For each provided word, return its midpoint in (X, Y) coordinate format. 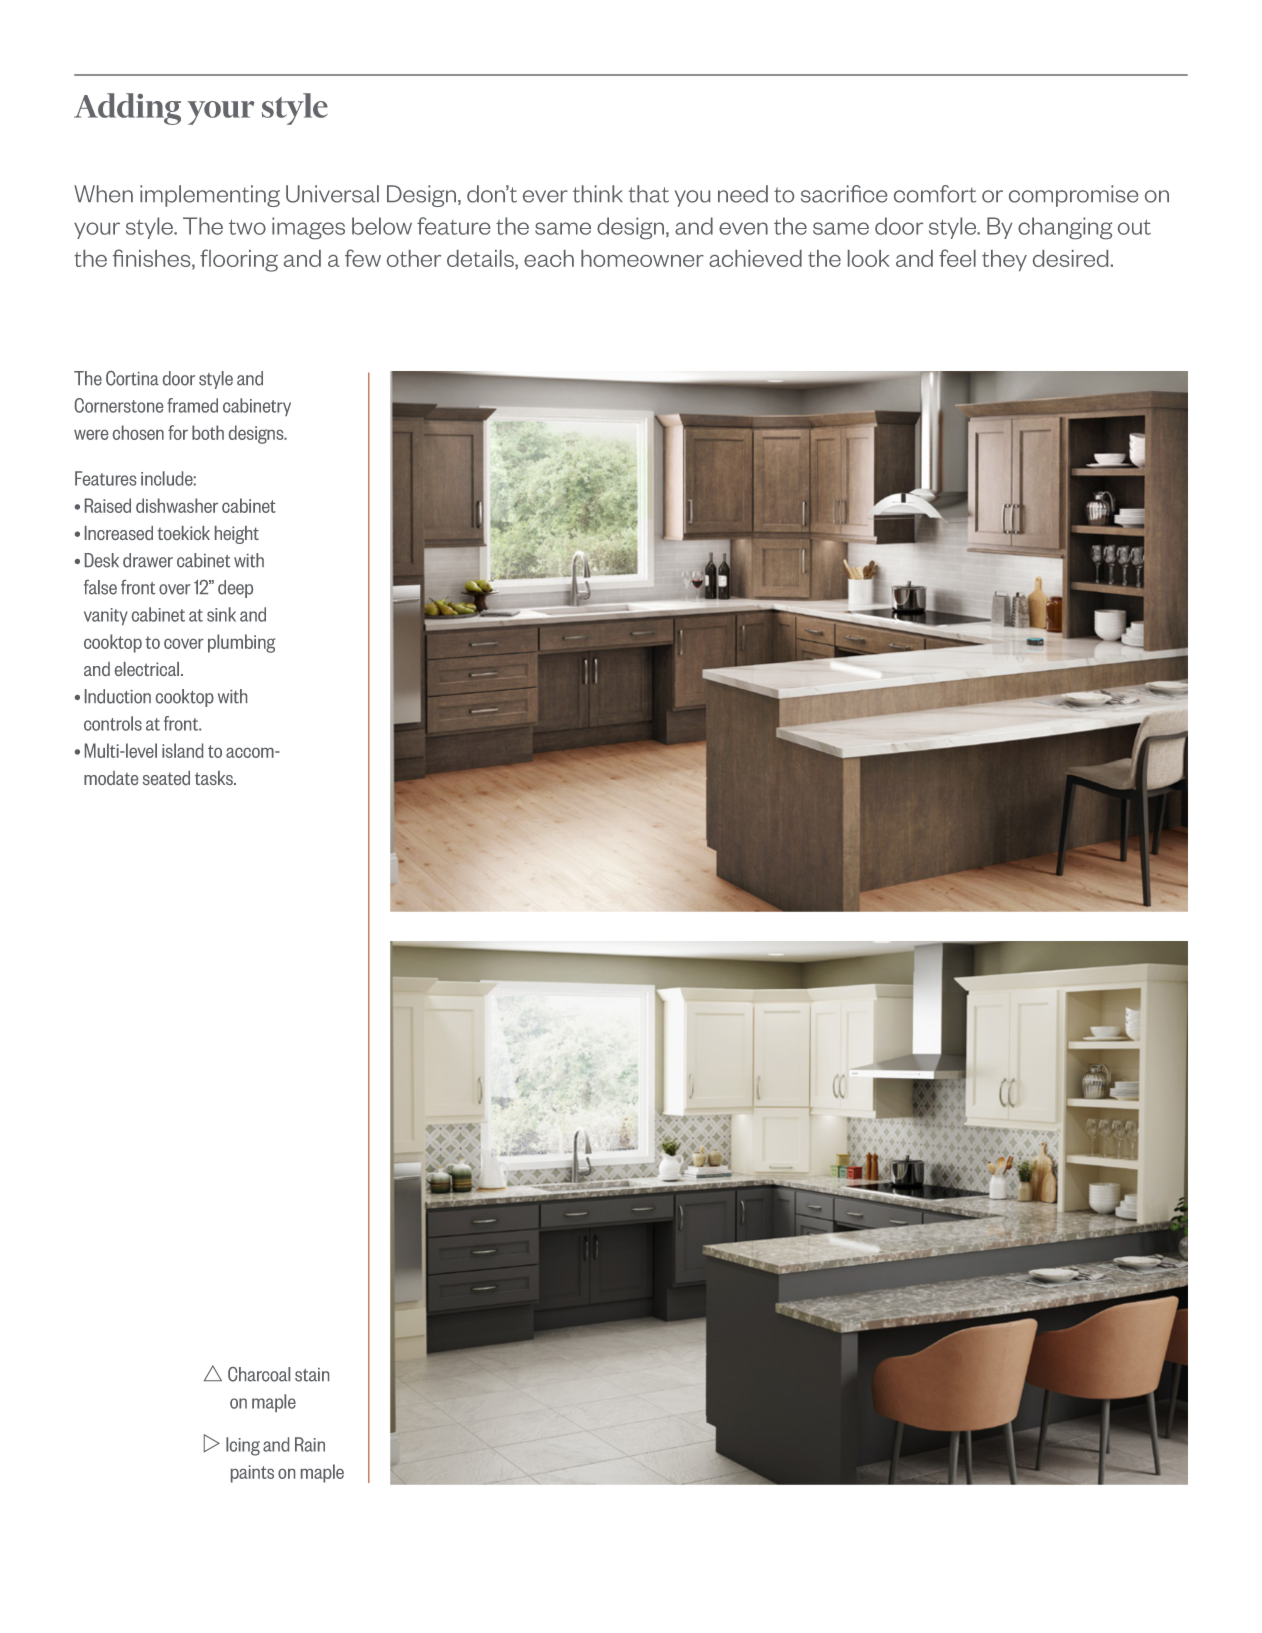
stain (312, 1375)
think (598, 194)
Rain (310, 1444)
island (182, 750)
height (237, 535)
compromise (1073, 196)
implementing (210, 196)
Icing (243, 1446)
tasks (215, 778)
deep (235, 589)
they (1004, 260)
